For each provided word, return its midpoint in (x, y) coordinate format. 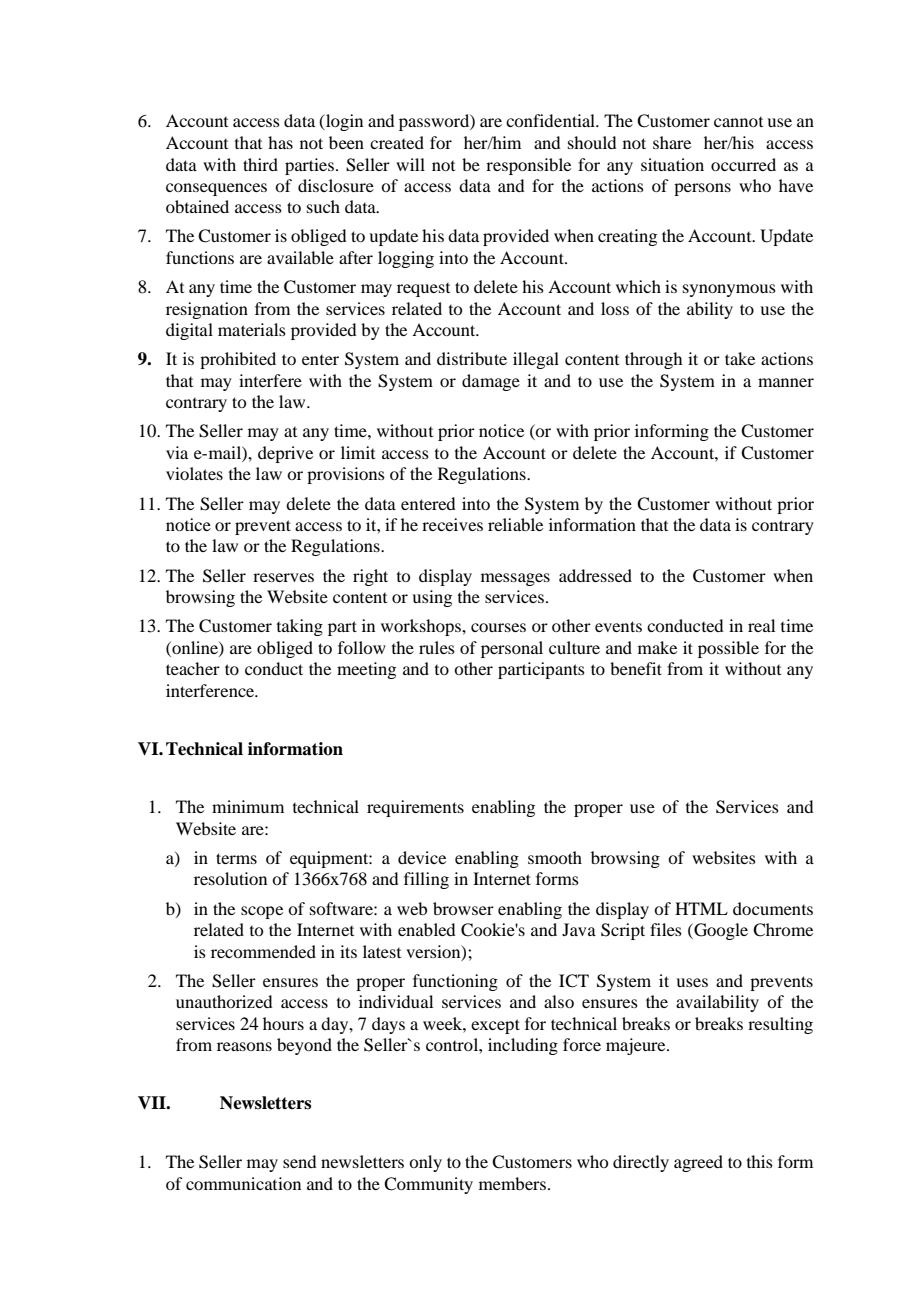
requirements (415, 808)
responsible (528, 166)
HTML (701, 908)
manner (786, 382)
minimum (248, 806)
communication (243, 1183)
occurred (743, 164)
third (260, 164)
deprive (285, 454)
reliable (515, 524)
